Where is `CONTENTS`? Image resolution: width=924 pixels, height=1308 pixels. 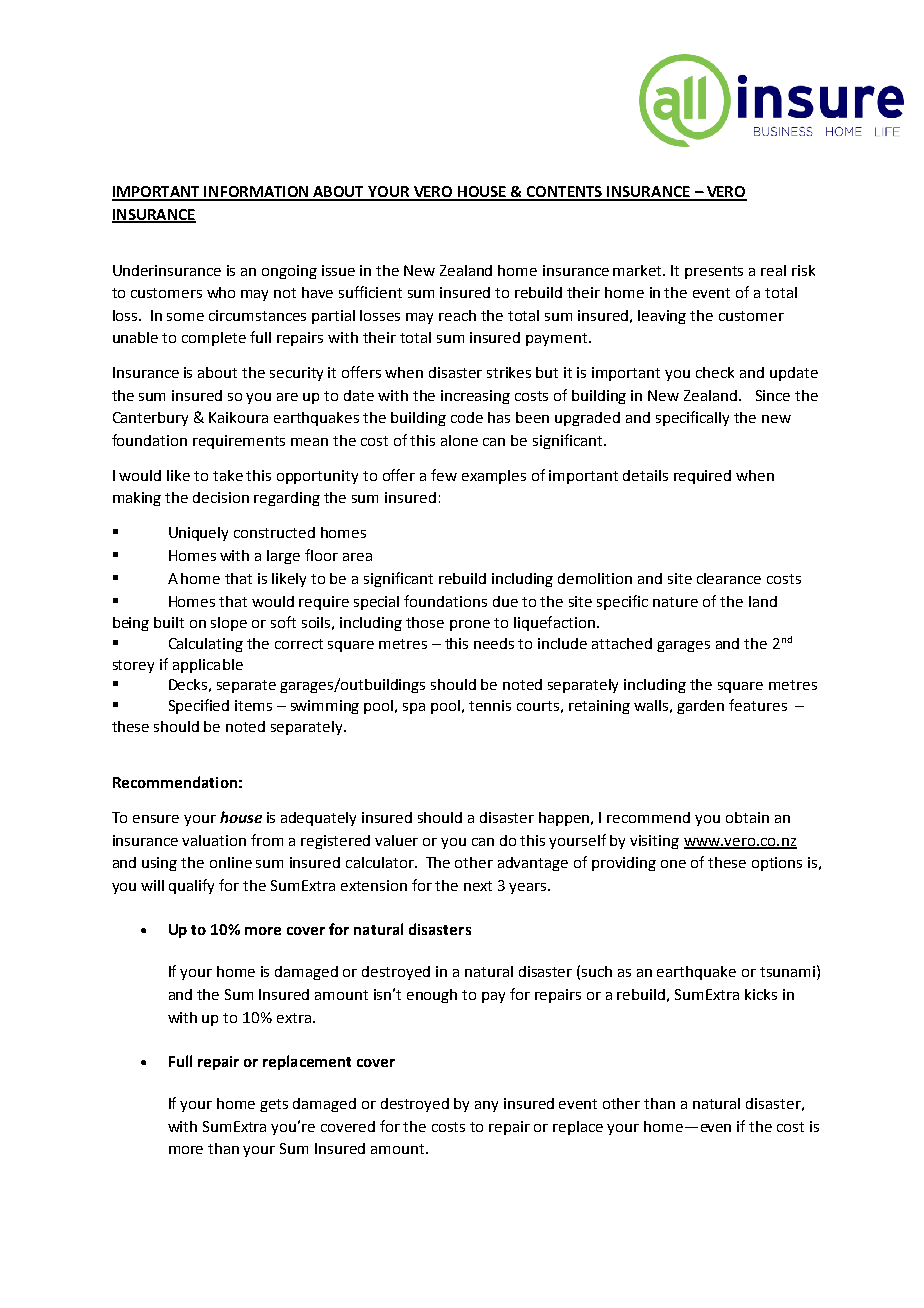
CONTENTS is located at coordinates (565, 193).
